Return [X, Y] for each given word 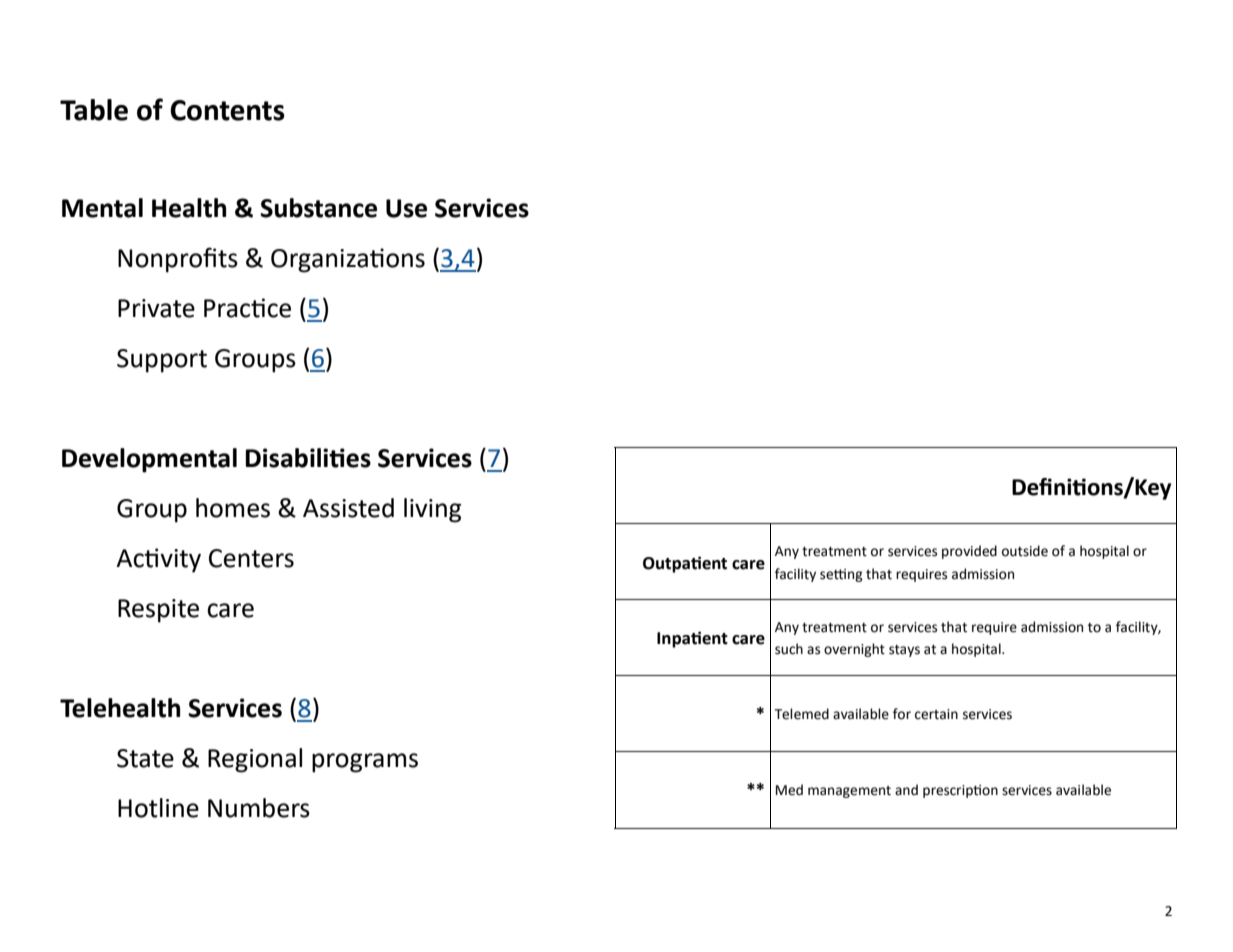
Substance [318, 208]
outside [1025, 551]
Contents [227, 110]
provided [969, 552]
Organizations [348, 260]
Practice [247, 308]
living [432, 510]
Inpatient [692, 639]
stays [904, 651]
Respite [158, 611]
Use [406, 208]
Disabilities [308, 458]
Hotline [158, 808]
